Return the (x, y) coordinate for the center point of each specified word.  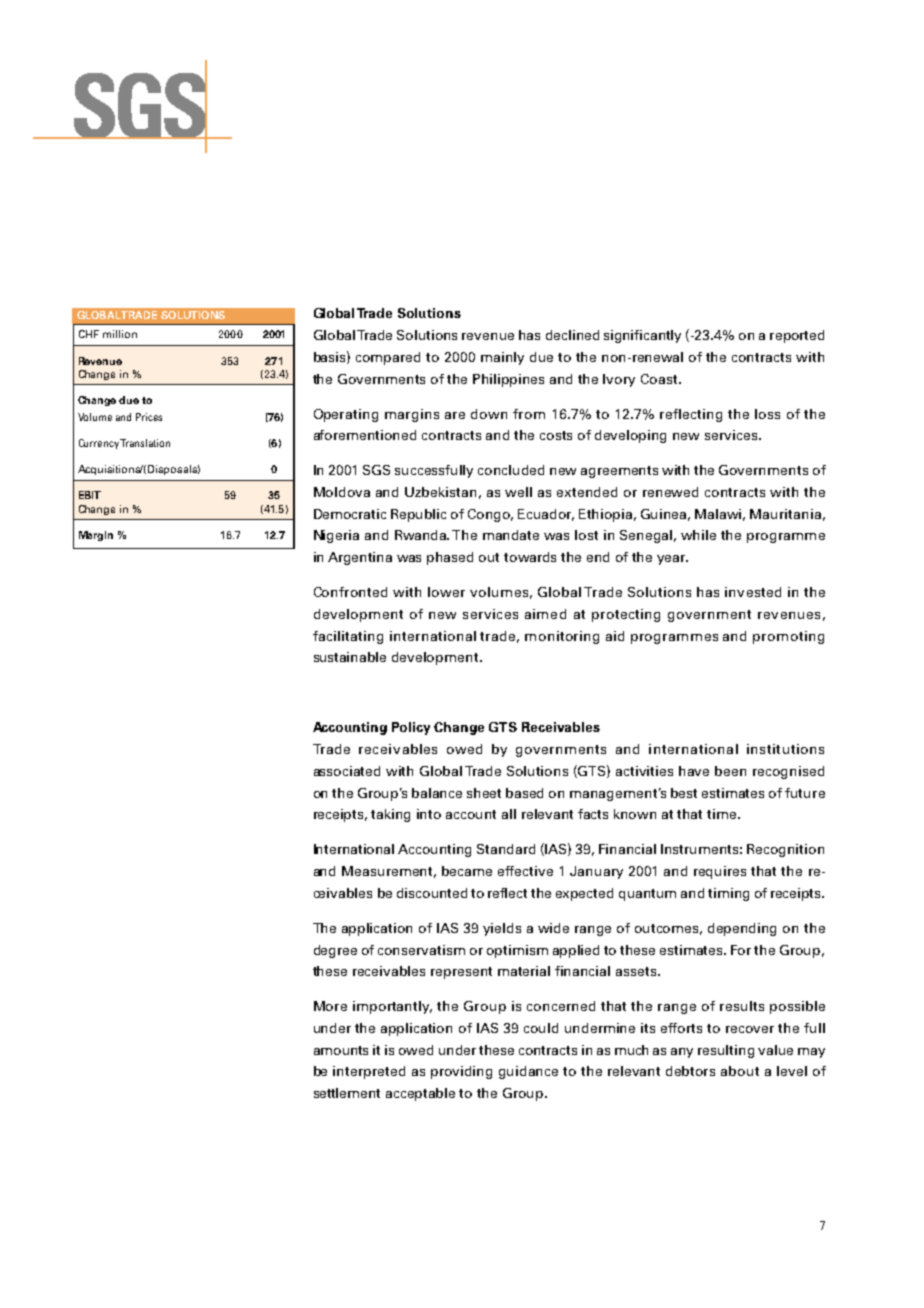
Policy (411, 728)
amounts (341, 1050)
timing (728, 894)
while (698, 535)
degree (335, 951)
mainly (502, 358)
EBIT (90, 495)
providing (461, 1072)
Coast (660, 379)
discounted (432, 893)
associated (347, 771)
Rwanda (422, 535)
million (120, 334)
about (740, 1071)
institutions (785, 749)
